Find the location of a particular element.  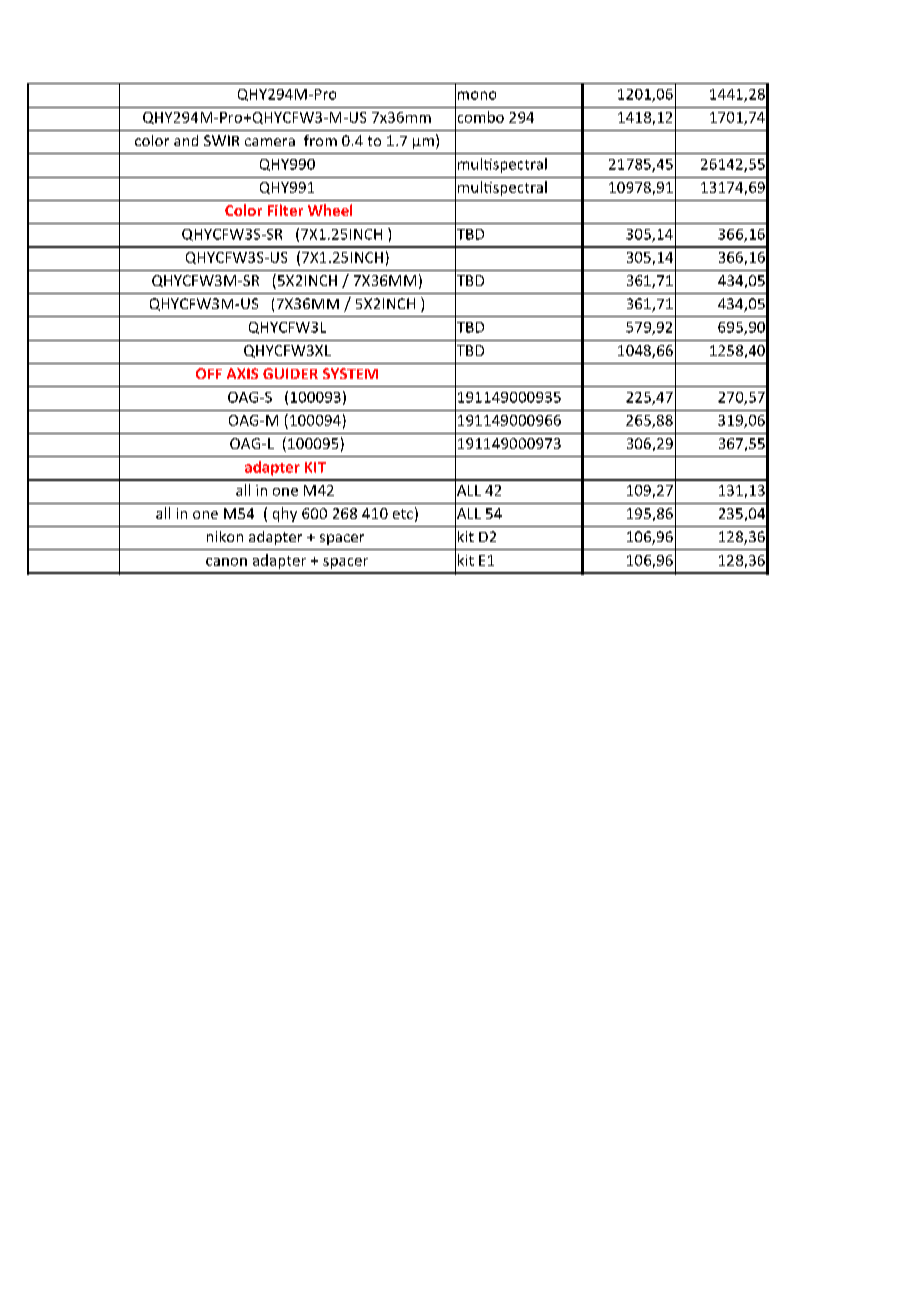

SWIR is located at coordinates (221, 140).
